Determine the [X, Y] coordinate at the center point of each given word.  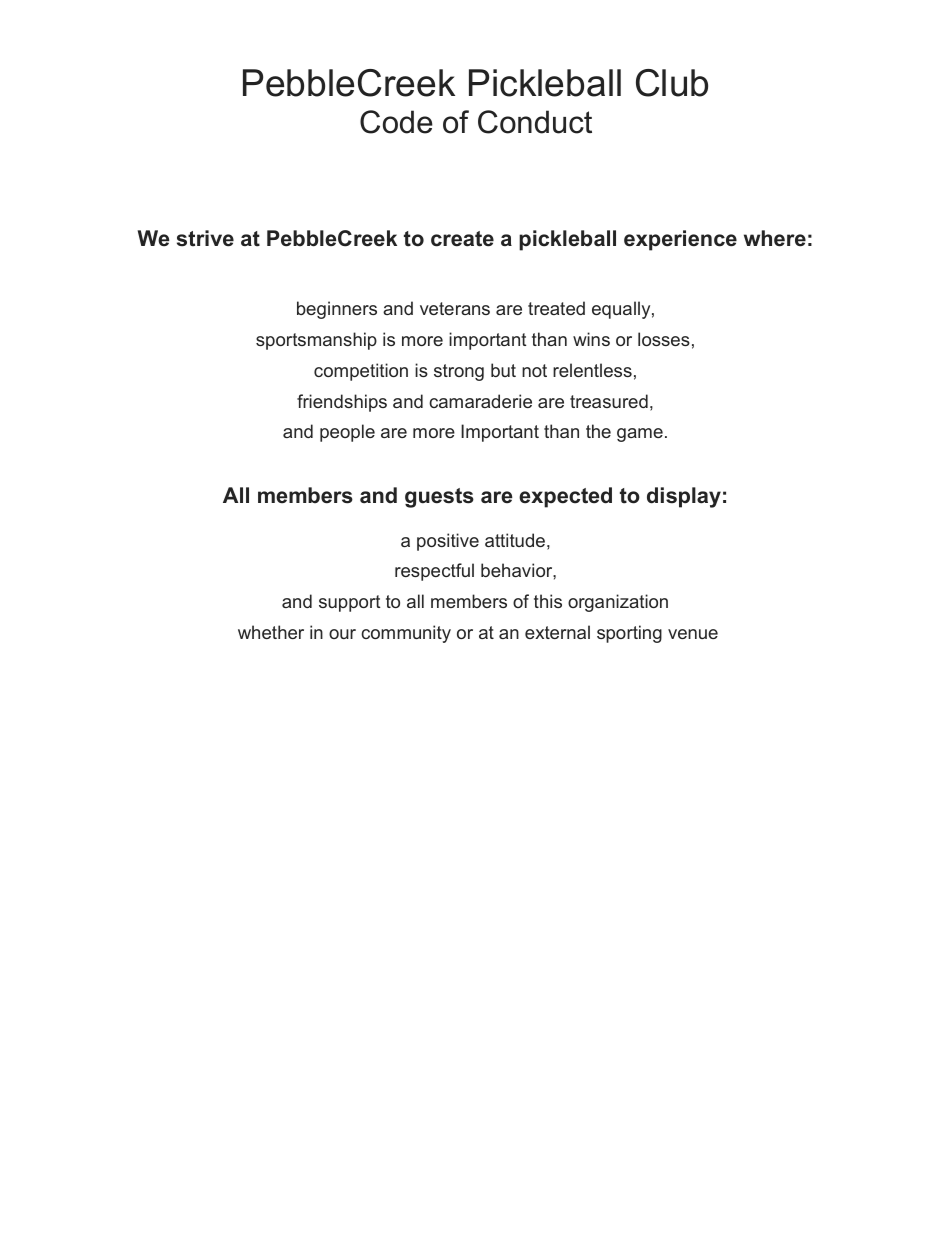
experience [680, 240]
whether [271, 632]
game [640, 435]
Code [396, 122]
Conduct [535, 122]
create [462, 239]
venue [693, 634]
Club [672, 83]
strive [205, 238]
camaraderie [480, 401]
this [548, 601]
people [347, 433]
